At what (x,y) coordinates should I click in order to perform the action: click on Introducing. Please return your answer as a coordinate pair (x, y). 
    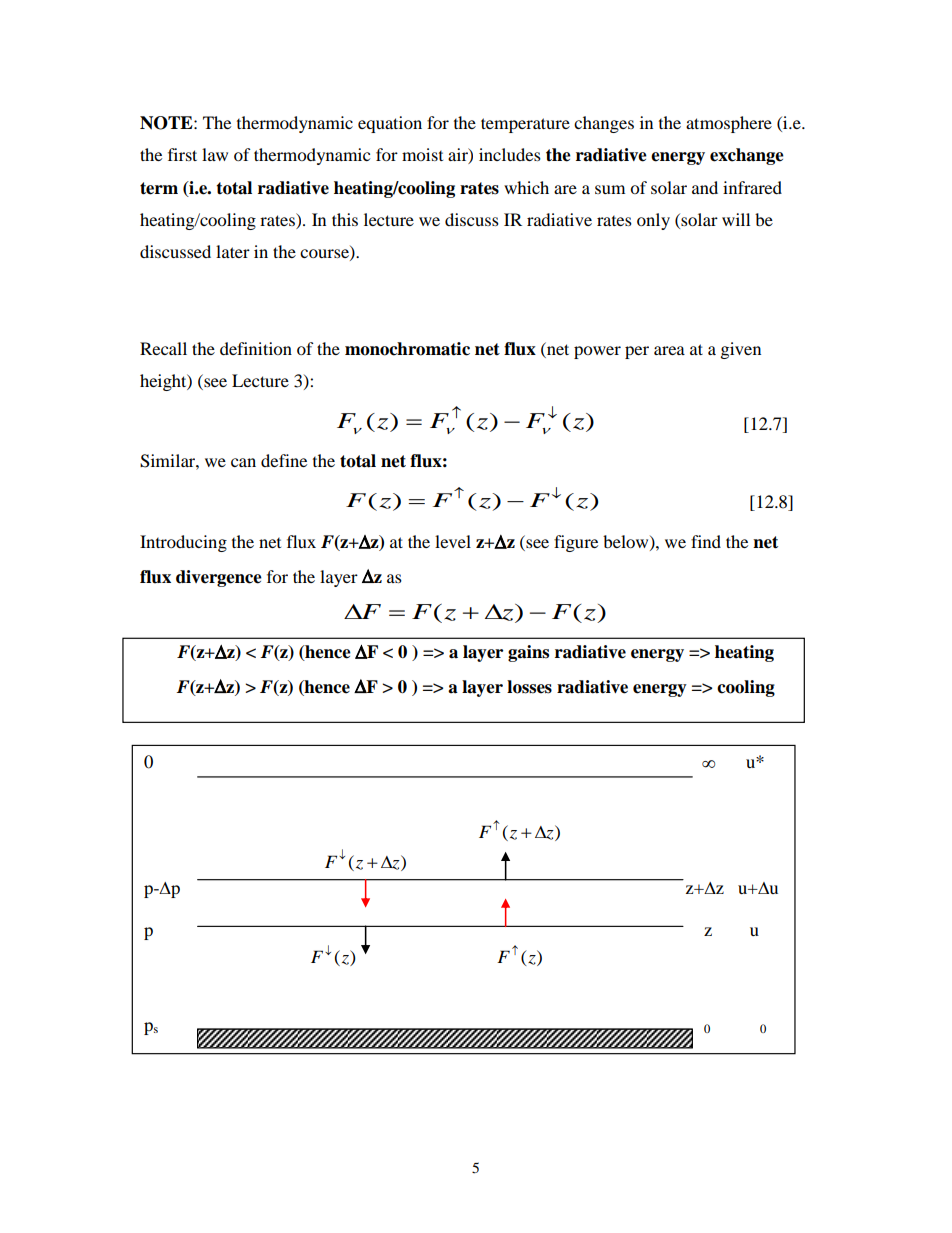
    Looking at the image, I should click on (183, 543).
